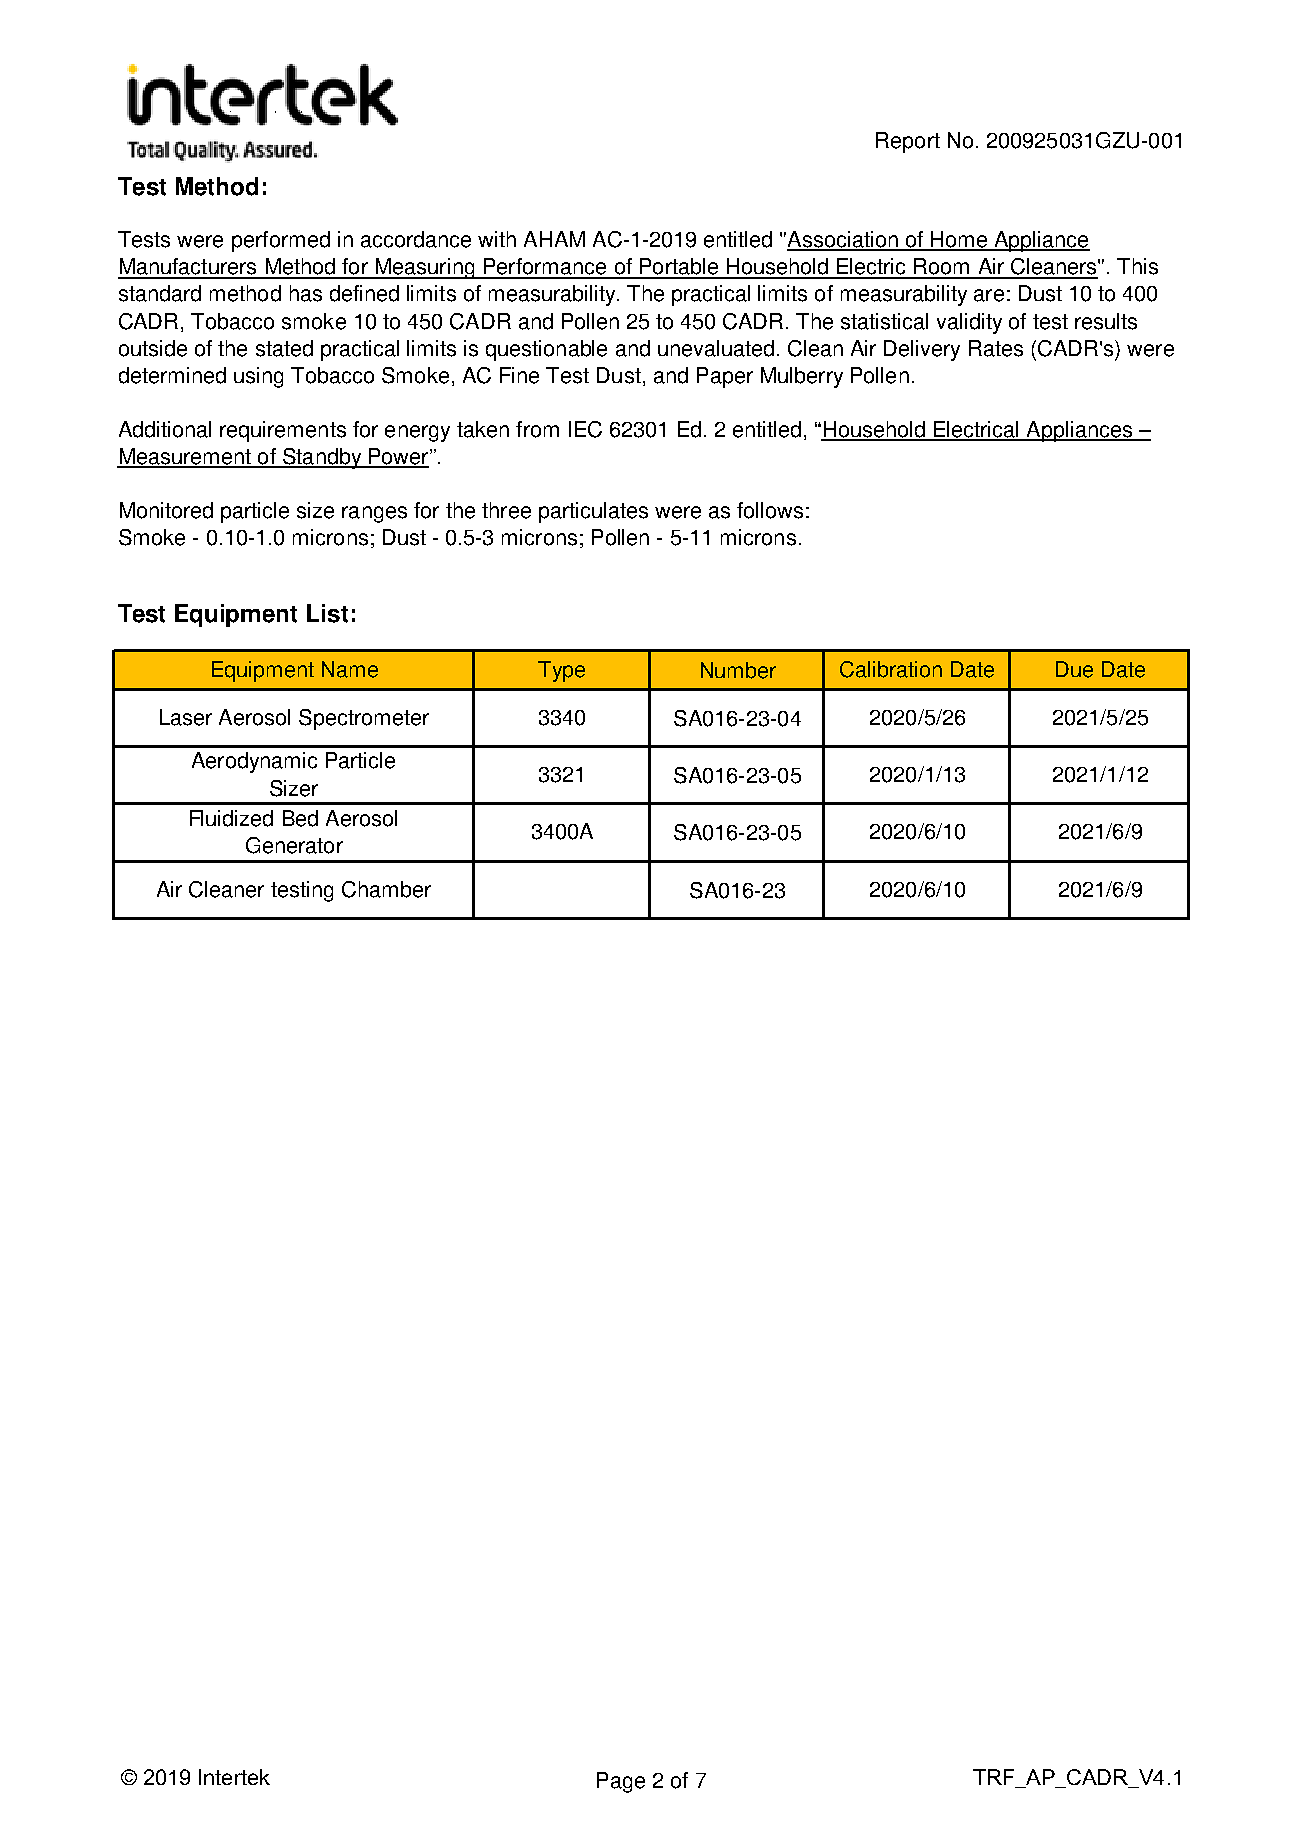  What do you see at coordinates (294, 845) in the page?
I see `Generator` at bounding box center [294, 845].
